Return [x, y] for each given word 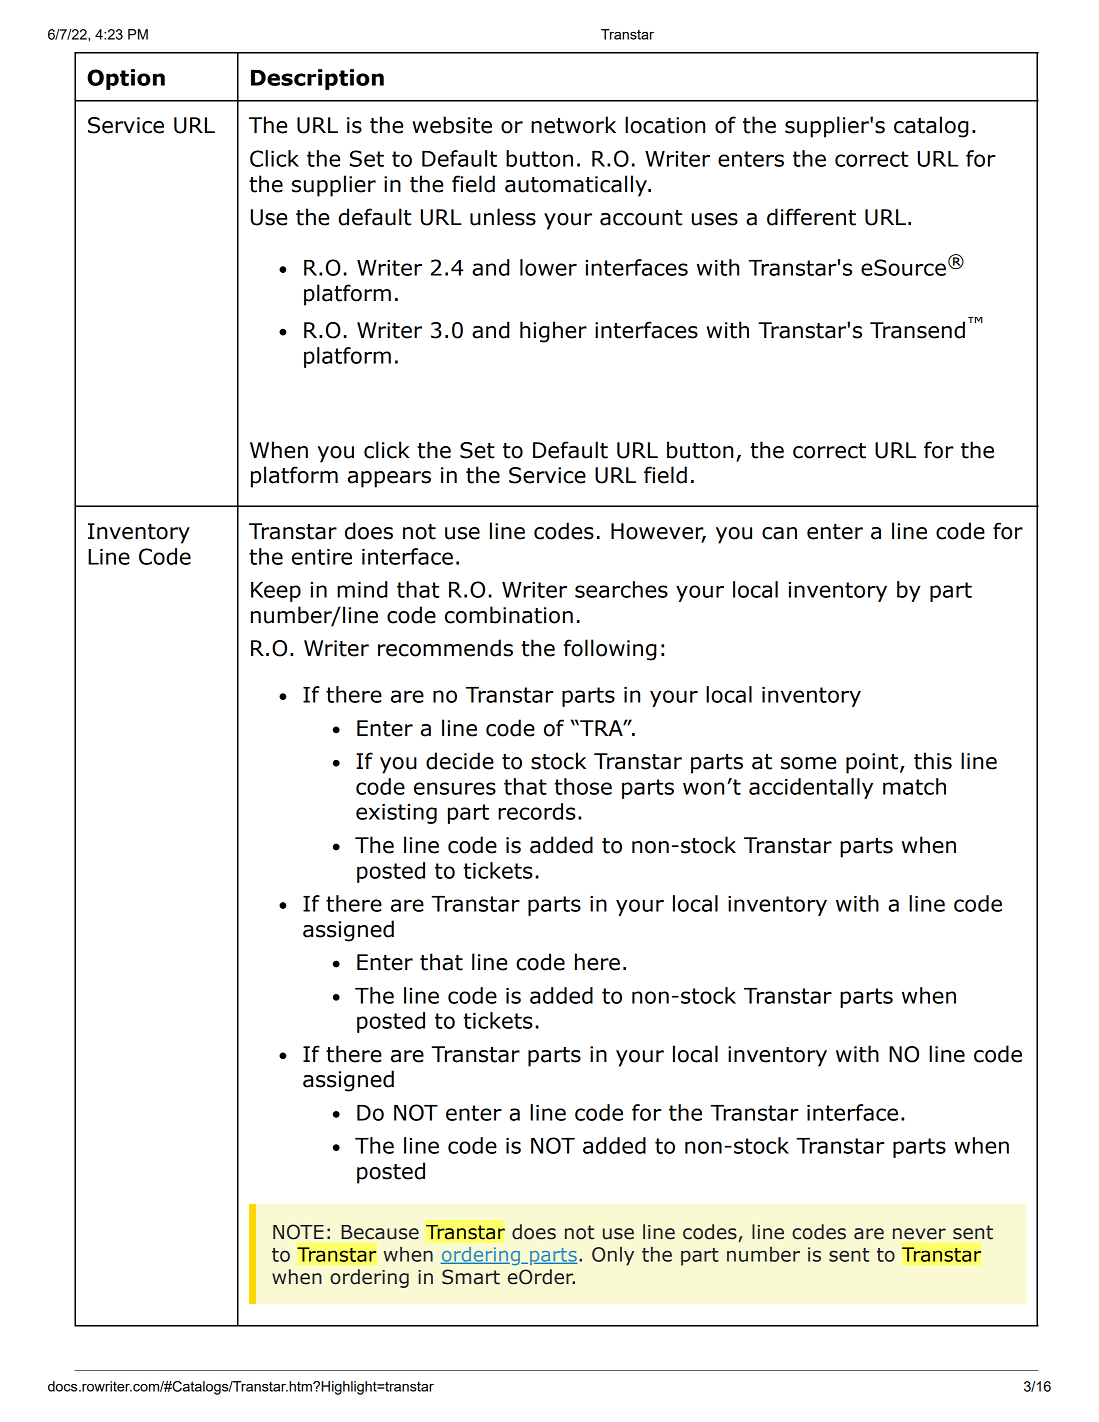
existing [396, 814]
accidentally [811, 788]
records [537, 811]
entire [322, 557]
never [919, 1234]
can [779, 533]
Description [317, 79]
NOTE [298, 1232]
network [573, 125]
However [658, 532]
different [811, 217]
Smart [471, 1277]
